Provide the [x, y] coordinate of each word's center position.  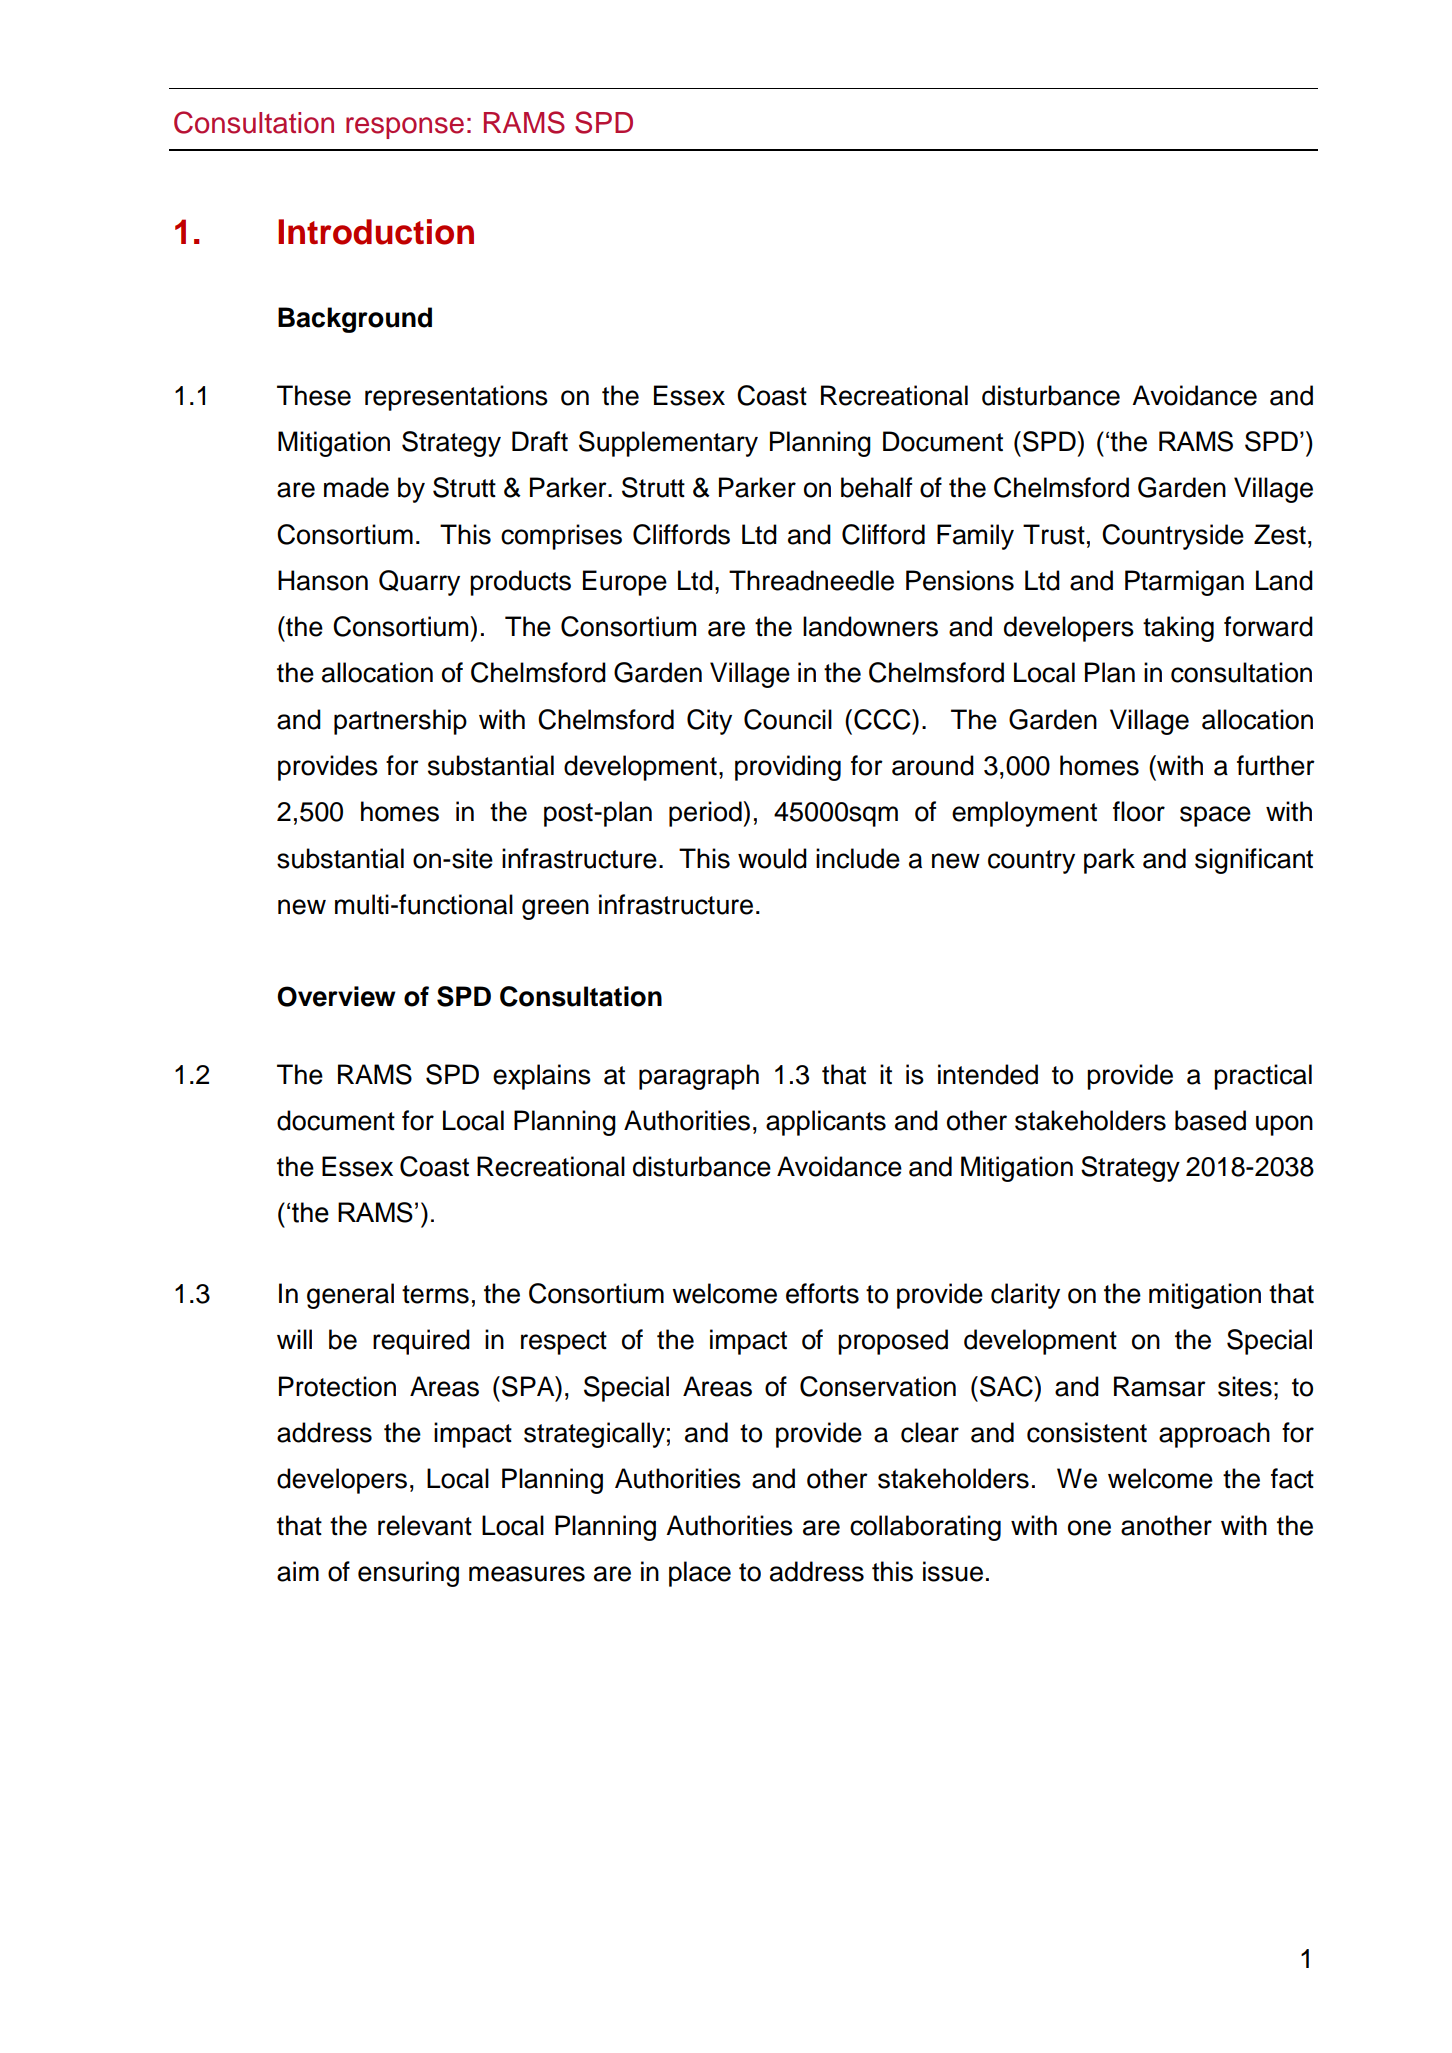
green [555, 909]
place [700, 1574]
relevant [425, 1525]
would [772, 858]
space [1215, 816]
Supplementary [668, 444]
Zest [1280, 534]
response [405, 128]
